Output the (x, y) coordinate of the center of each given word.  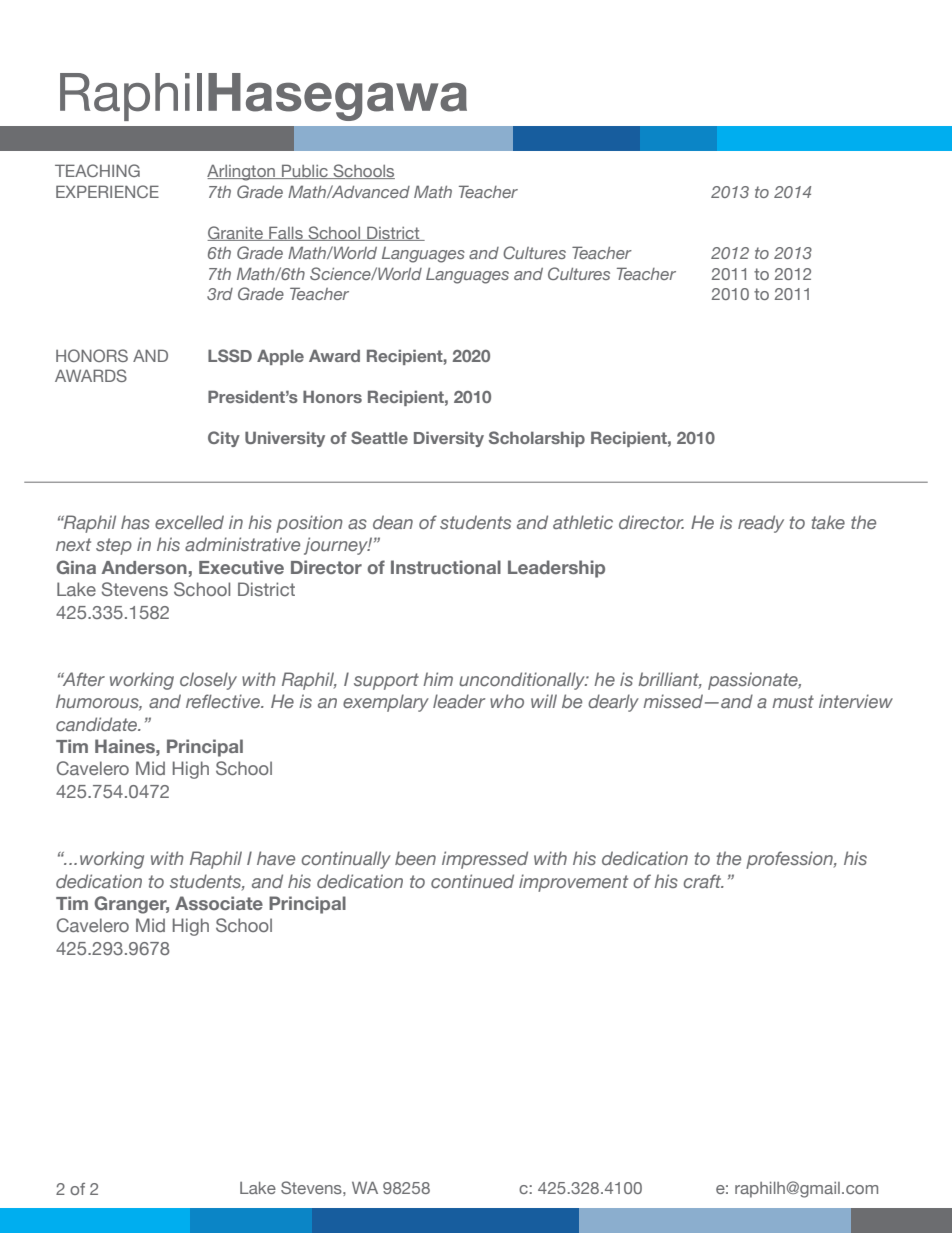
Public (305, 171)
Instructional (446, 567)
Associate (219, 903)
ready (761, 524)
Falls (286, 233)
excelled (189, 522)
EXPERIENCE (107, 191)
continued (472, 881)
